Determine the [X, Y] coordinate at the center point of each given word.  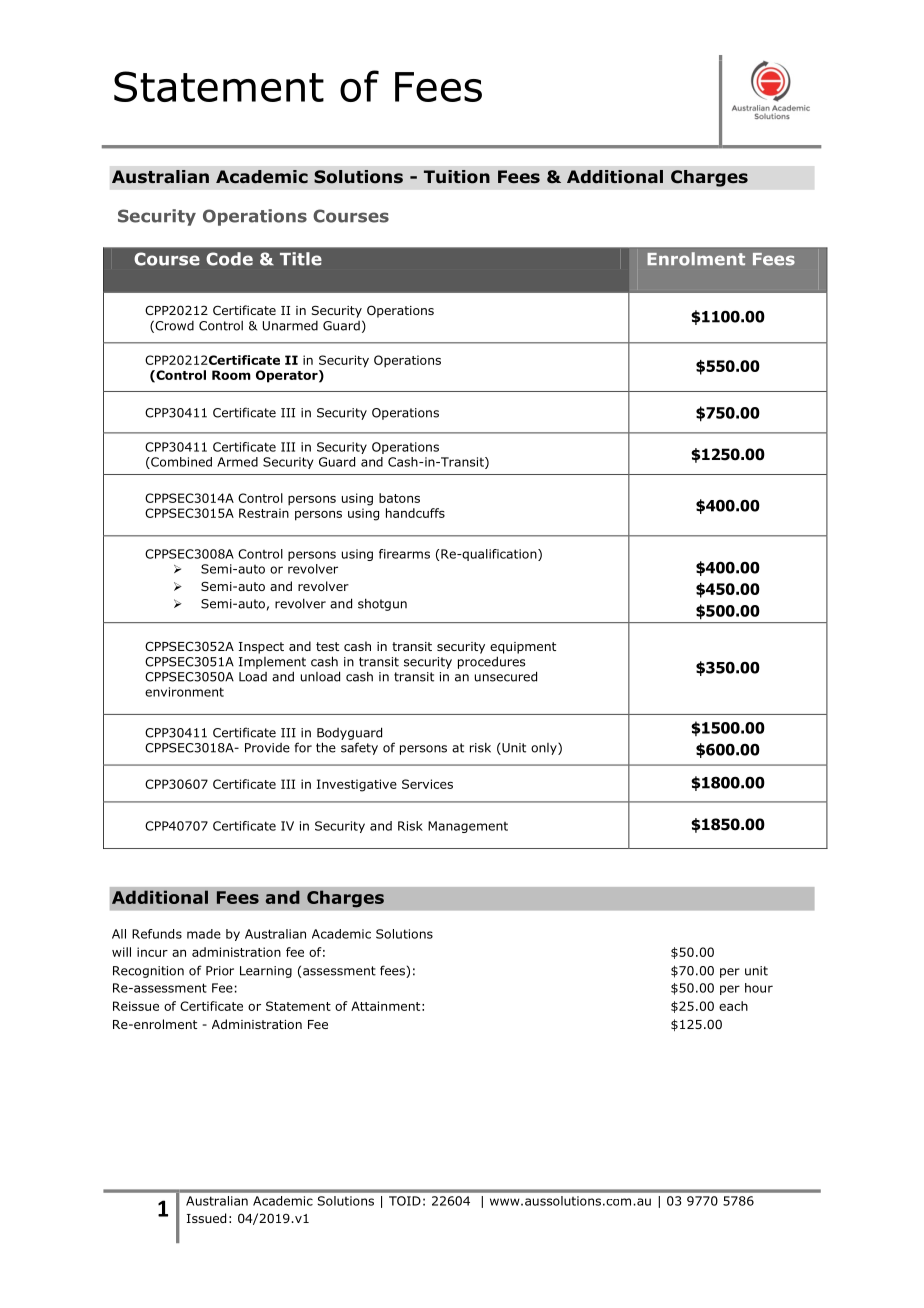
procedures [491, 662]
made [204, 934]
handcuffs [415, 513]
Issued [206, 1218]
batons [399, 498]
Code [229, 259]
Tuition [457, 177]
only [545, 749]
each [733, 1006]
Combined [180, 463]
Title [301, 259]
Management [468, 827]
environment [184, 692]
